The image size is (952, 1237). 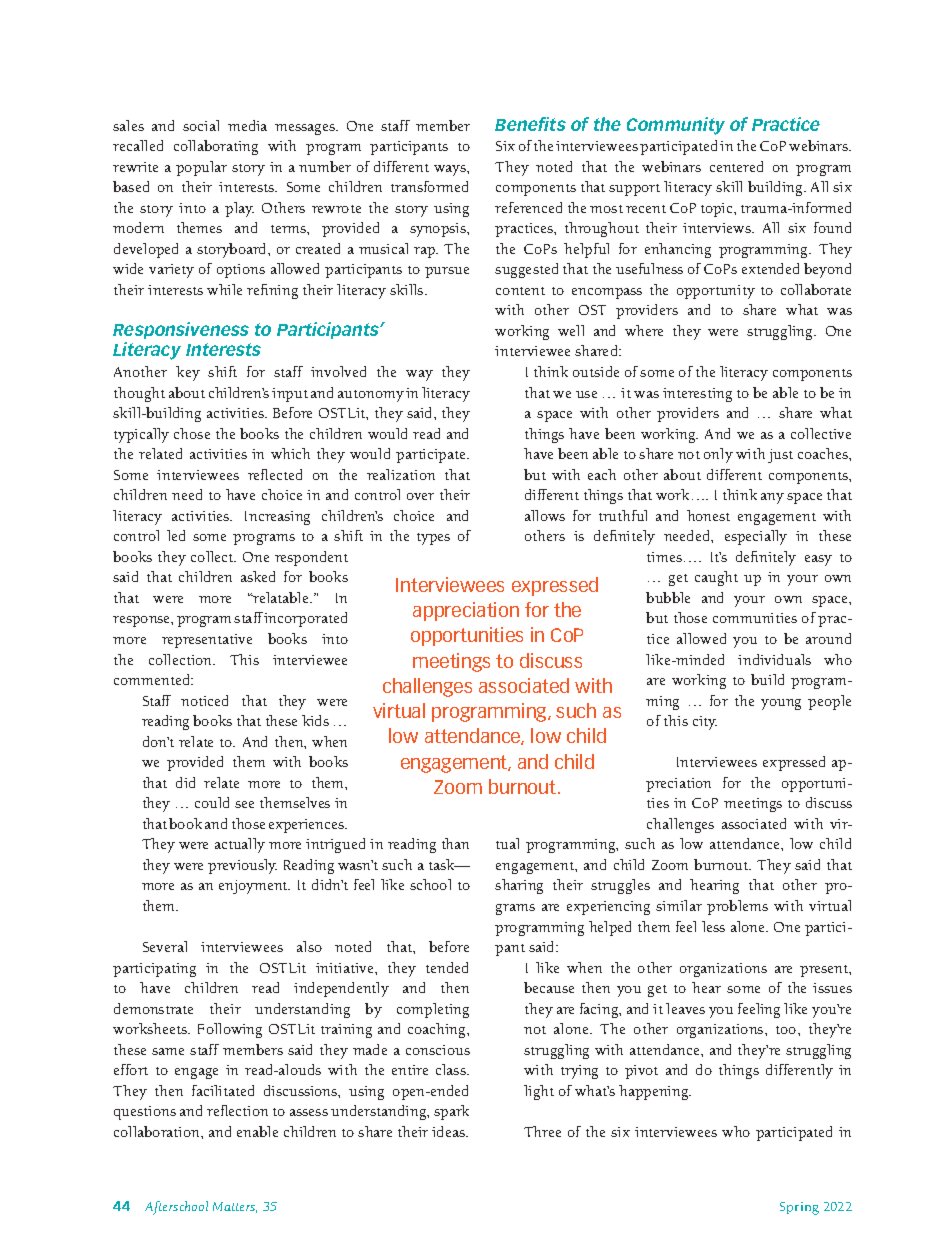 I want to click on collaborating, so click(x=216, y=147).
